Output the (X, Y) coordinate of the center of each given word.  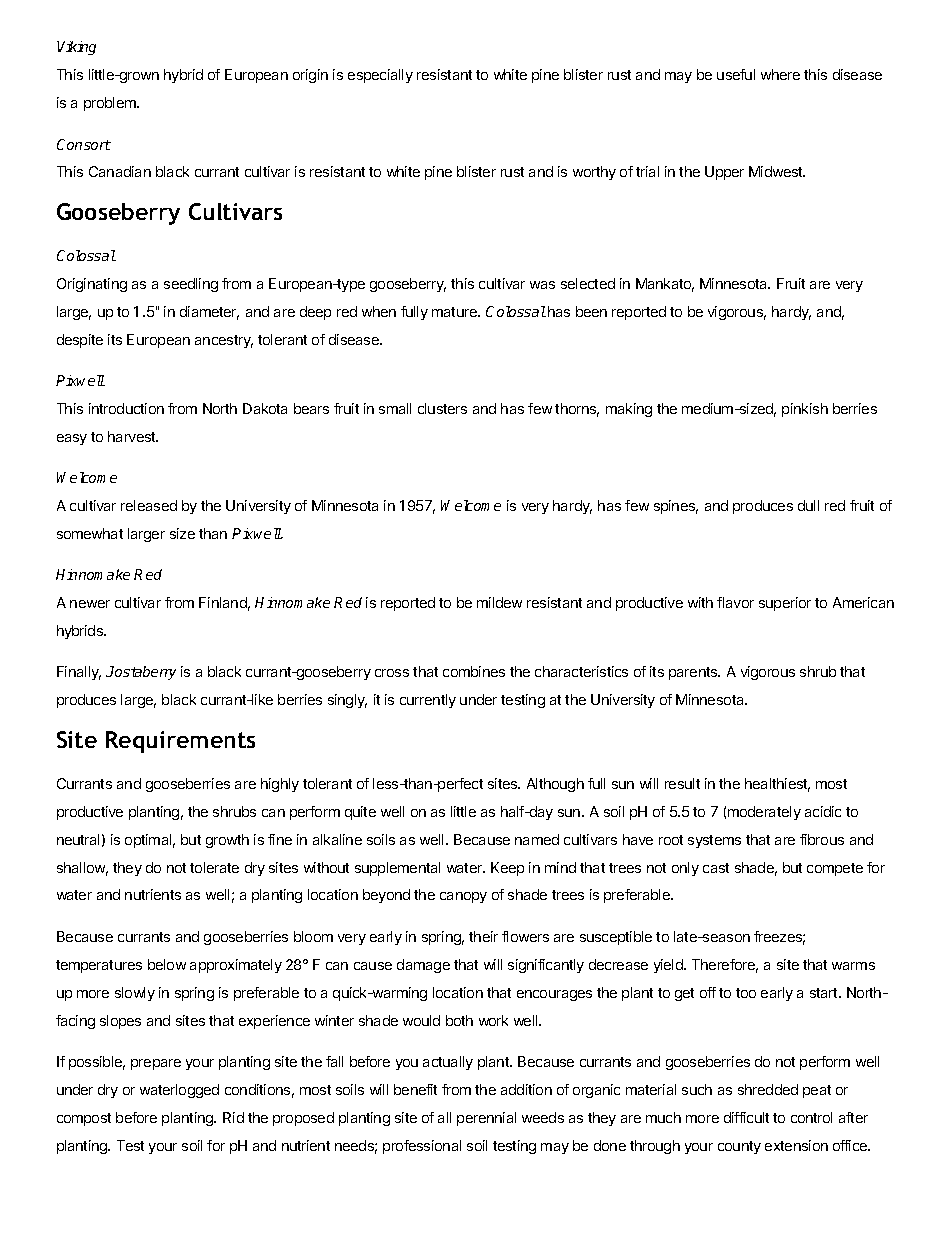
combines (474, 671)
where (780, 74)
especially (380, 76)
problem (111, 104)
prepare (156, 1064)
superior (785, 604)
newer (90, 604)
